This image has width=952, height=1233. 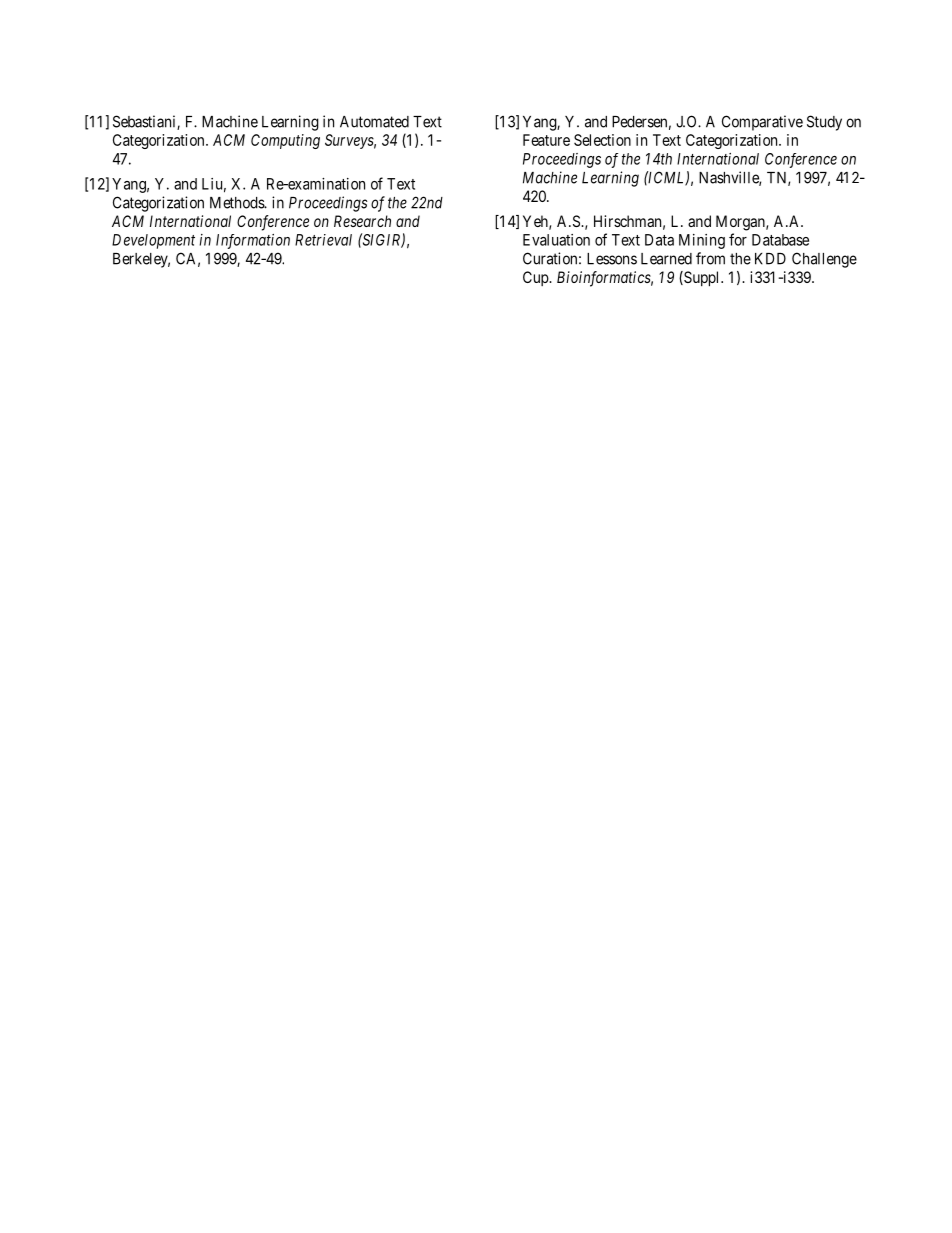 What do you see at coordinates (702, 241) in the image?
I see `Mining` at bounding box center [702, 241].
